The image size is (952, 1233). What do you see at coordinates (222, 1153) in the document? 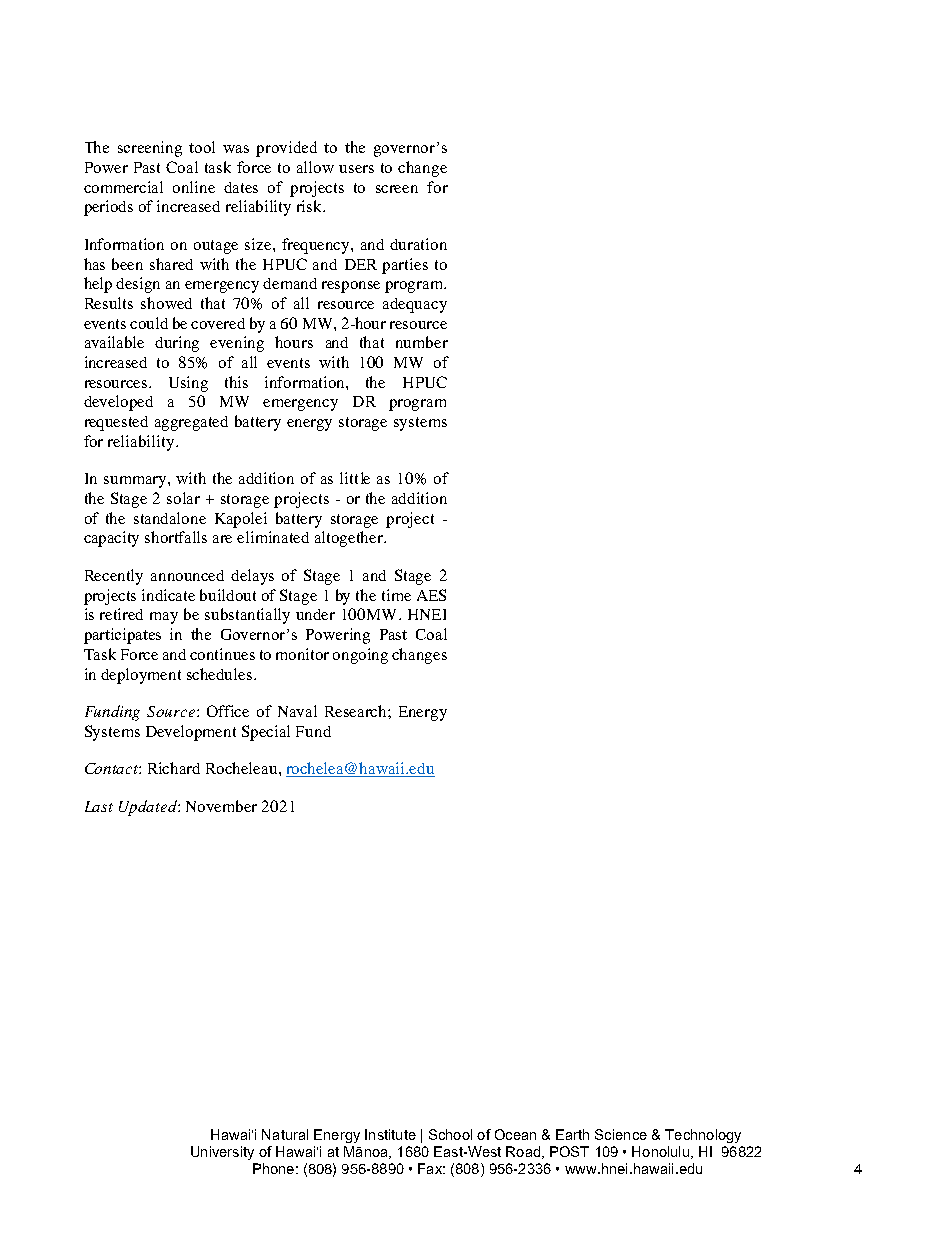
I see `University` at bounding box center [222, 1153].
